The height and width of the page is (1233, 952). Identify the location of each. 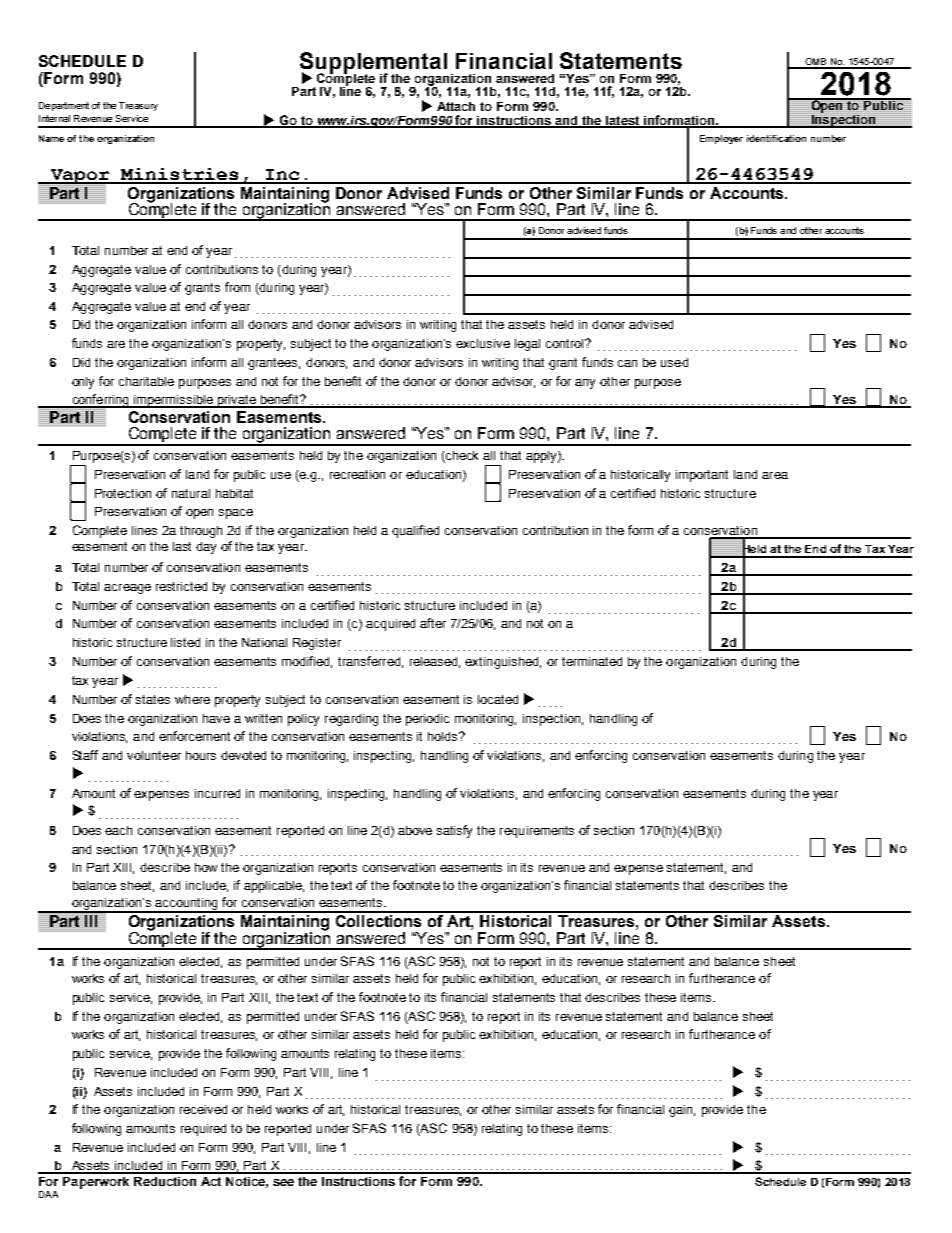
(118, 830).
